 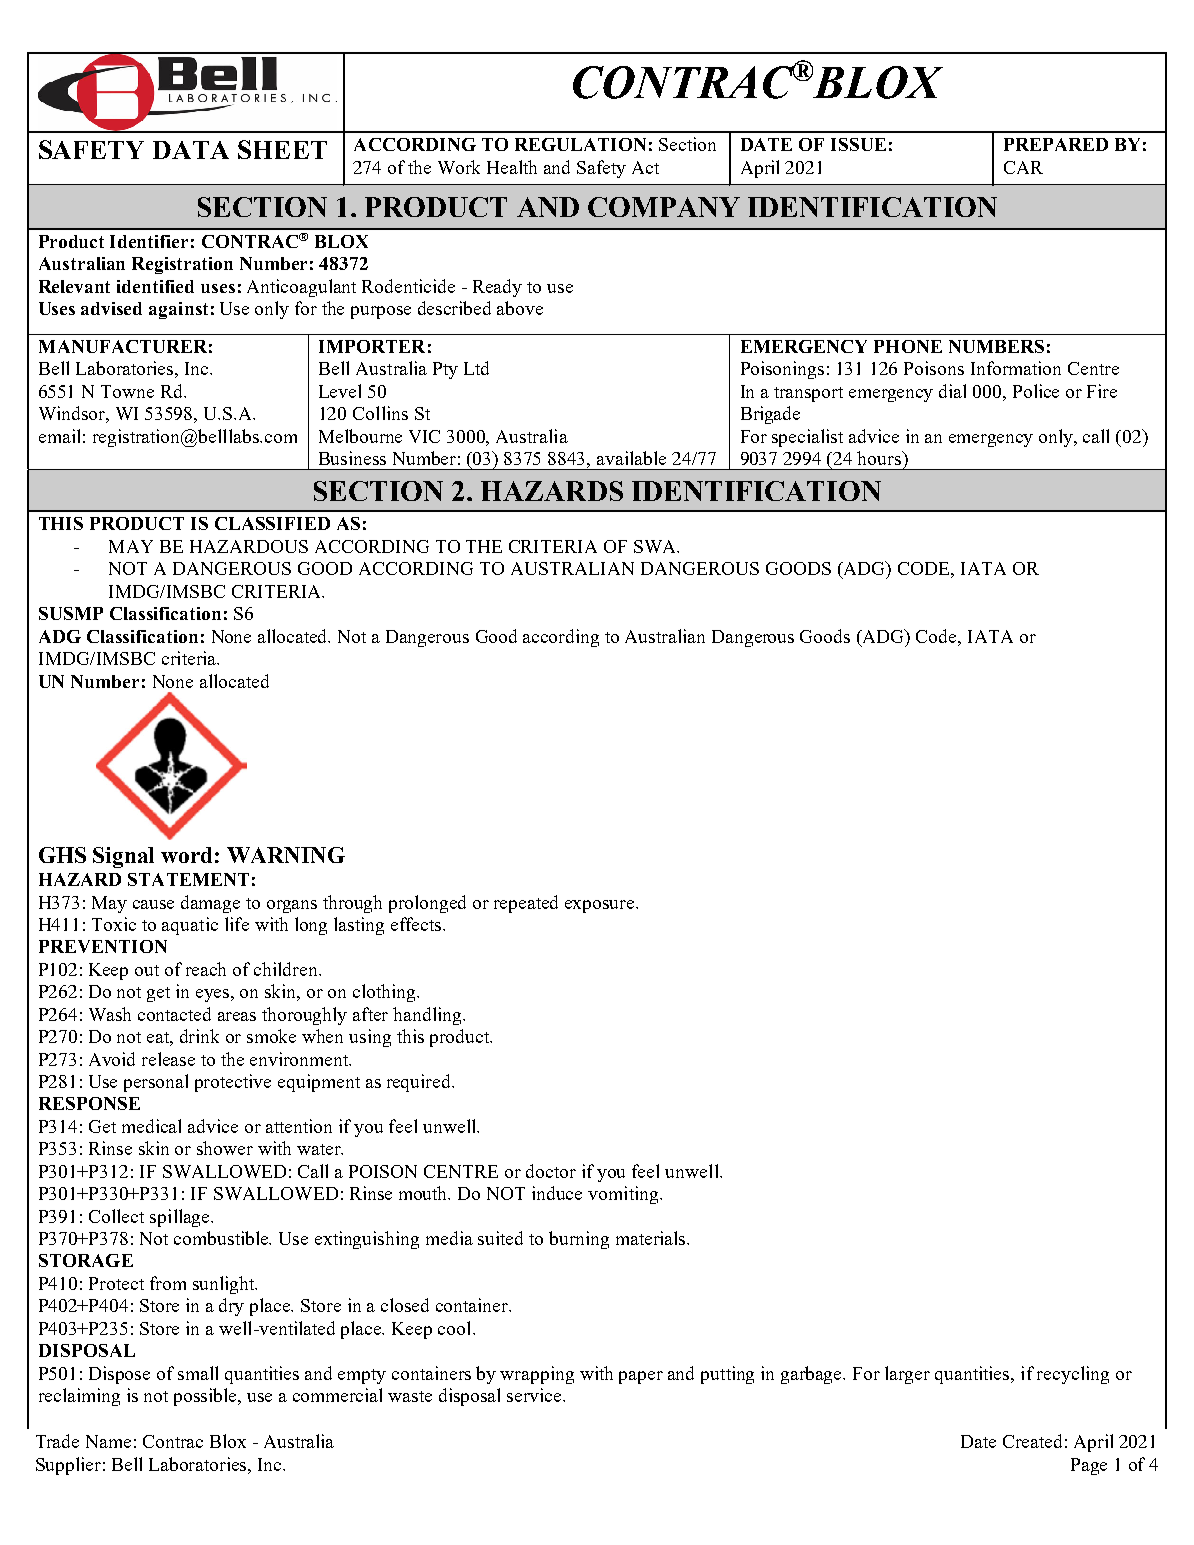 What do you see at coordinates (952, 391) in the screenshot?
I see `dial` at bounding box center [952, 391].
